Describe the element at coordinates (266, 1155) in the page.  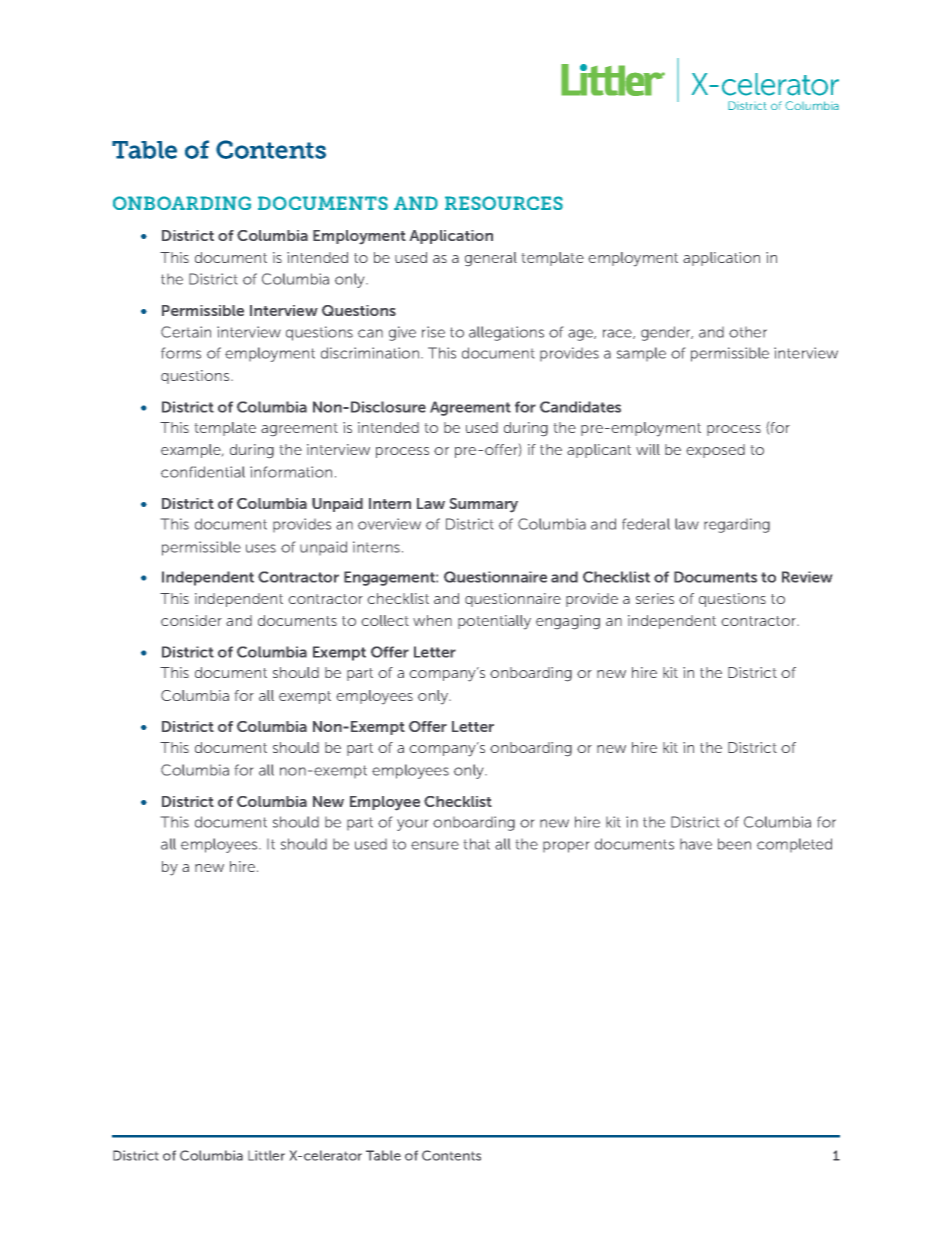
I see `Littler` at that location.
